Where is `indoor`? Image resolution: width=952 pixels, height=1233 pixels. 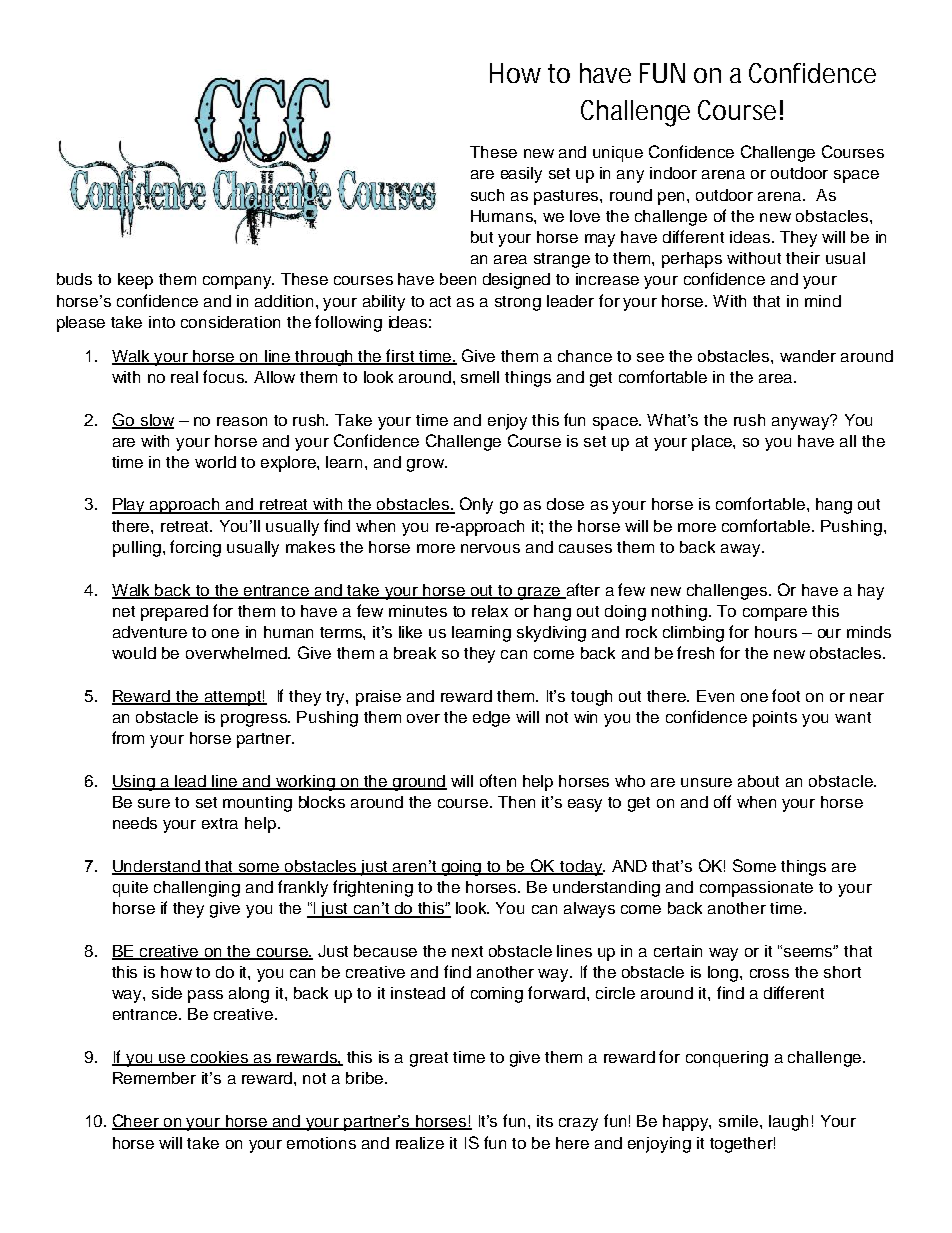 indoor is located at coordinates (673, 173).
